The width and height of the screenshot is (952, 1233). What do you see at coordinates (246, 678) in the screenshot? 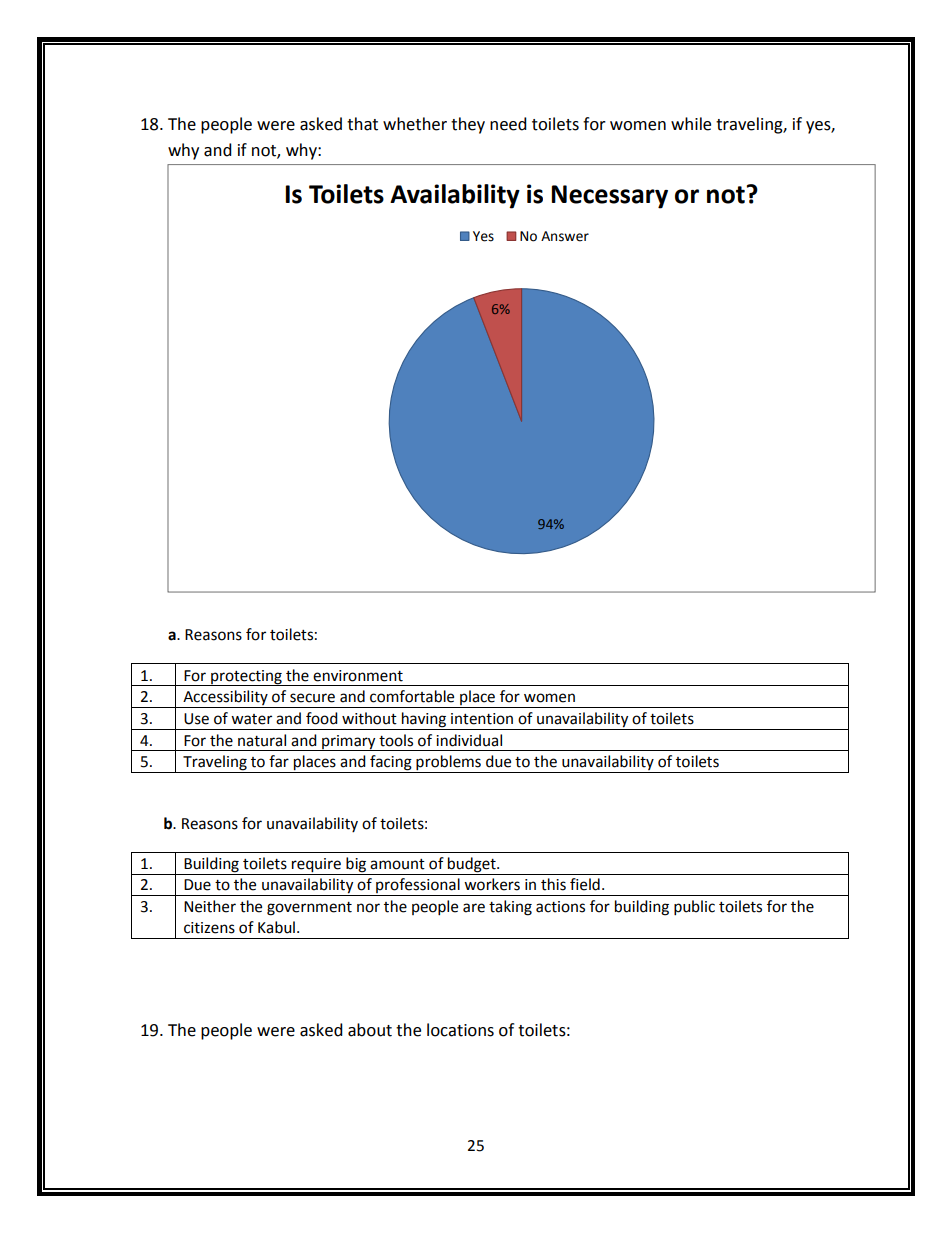
I see `protecting` at bounding box center [246, 678].
